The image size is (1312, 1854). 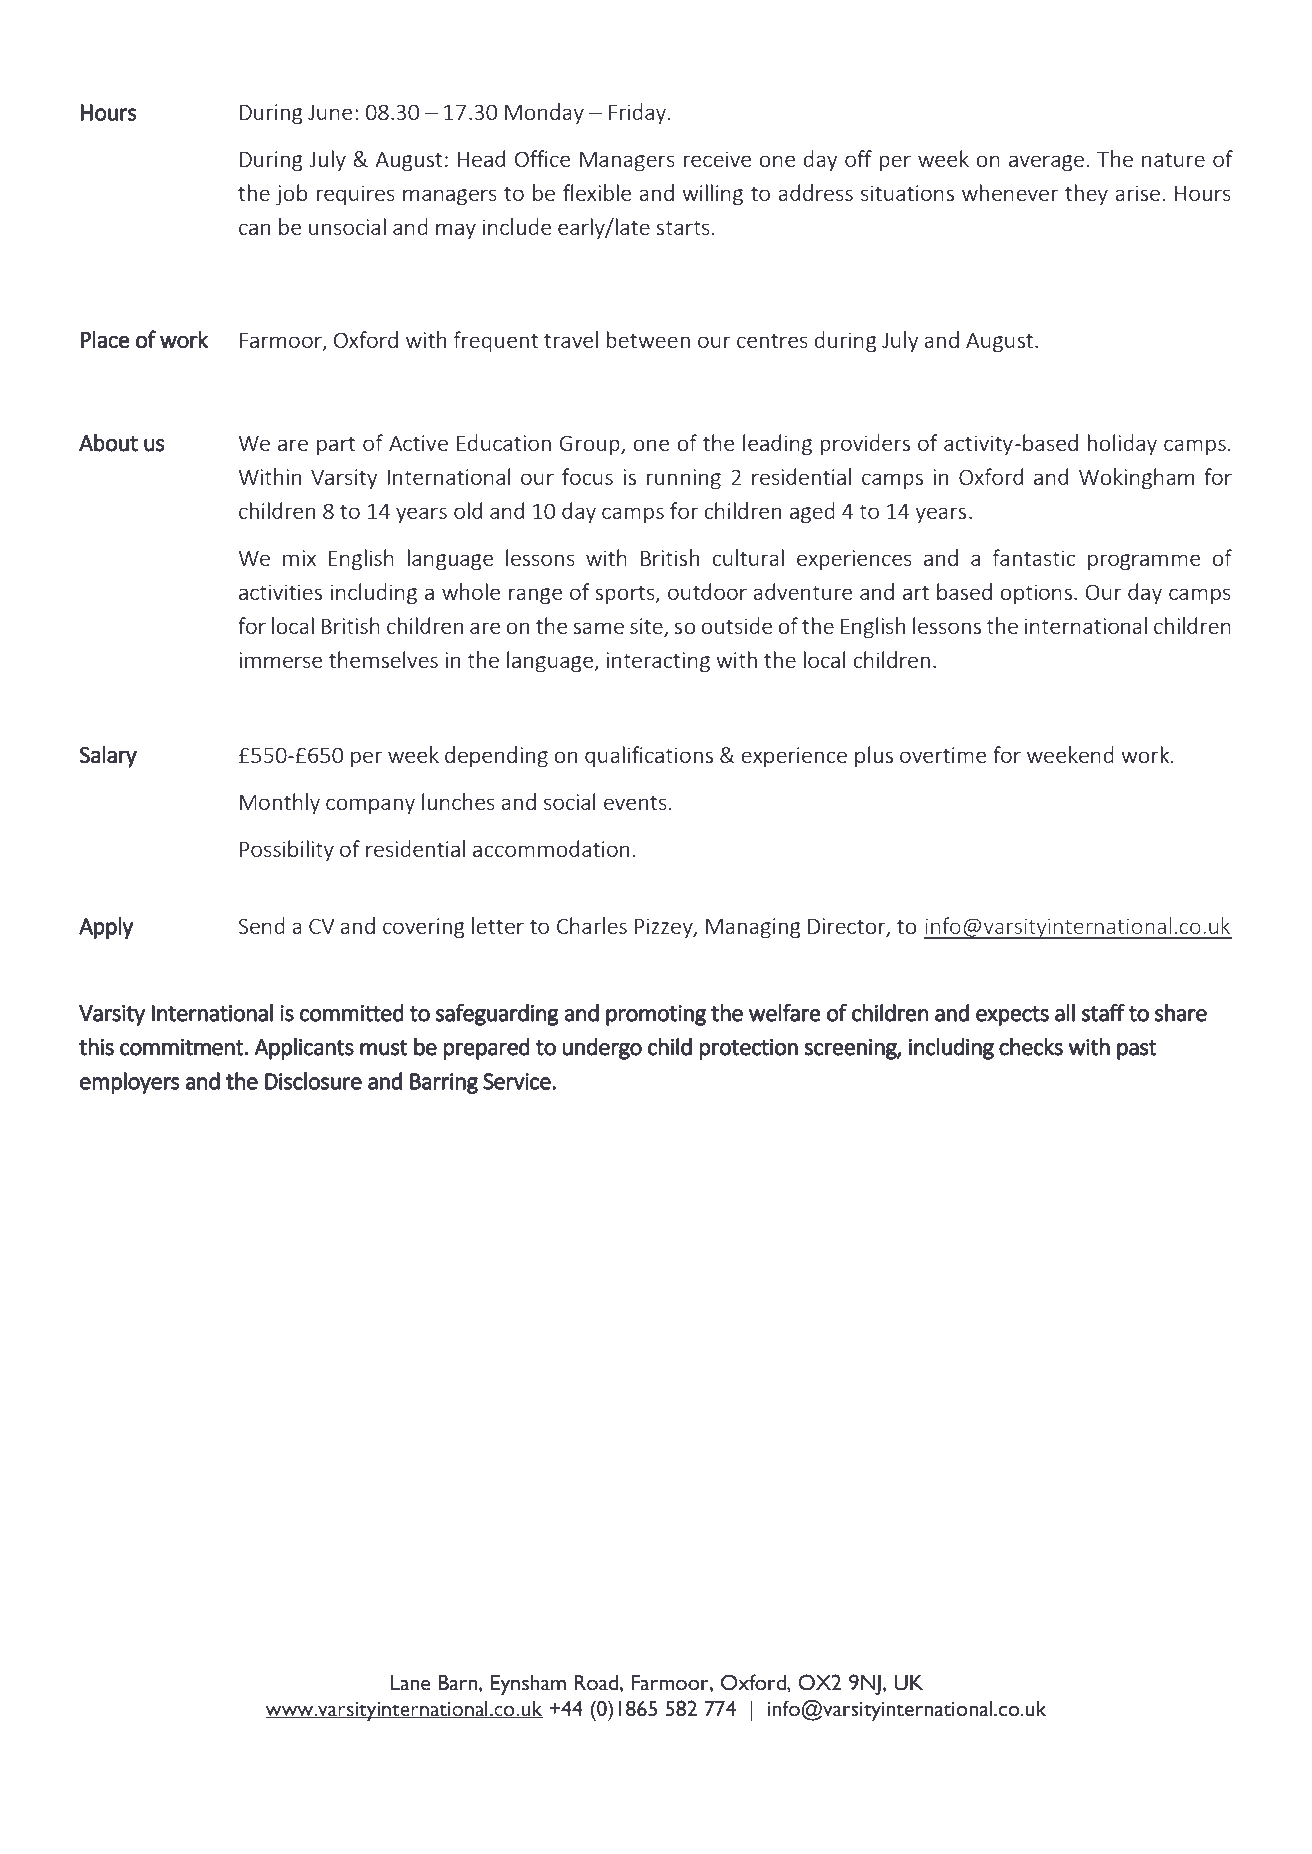 What do you see at coordinates (518, 1081) in the screenshot?
I see `Service` at bounding box center [518, 1081].
